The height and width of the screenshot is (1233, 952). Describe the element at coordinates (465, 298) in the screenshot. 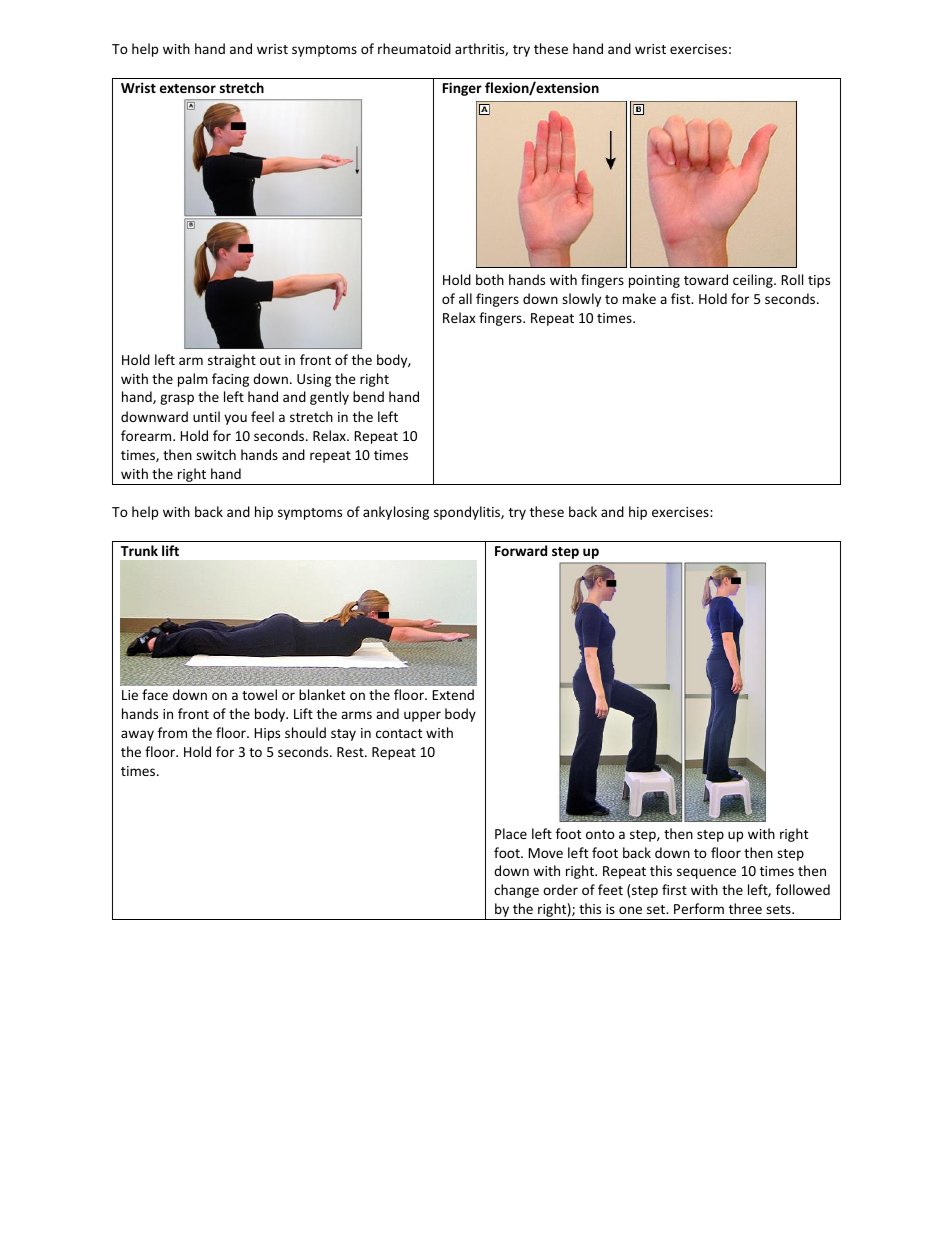

I see `all` at that location.
